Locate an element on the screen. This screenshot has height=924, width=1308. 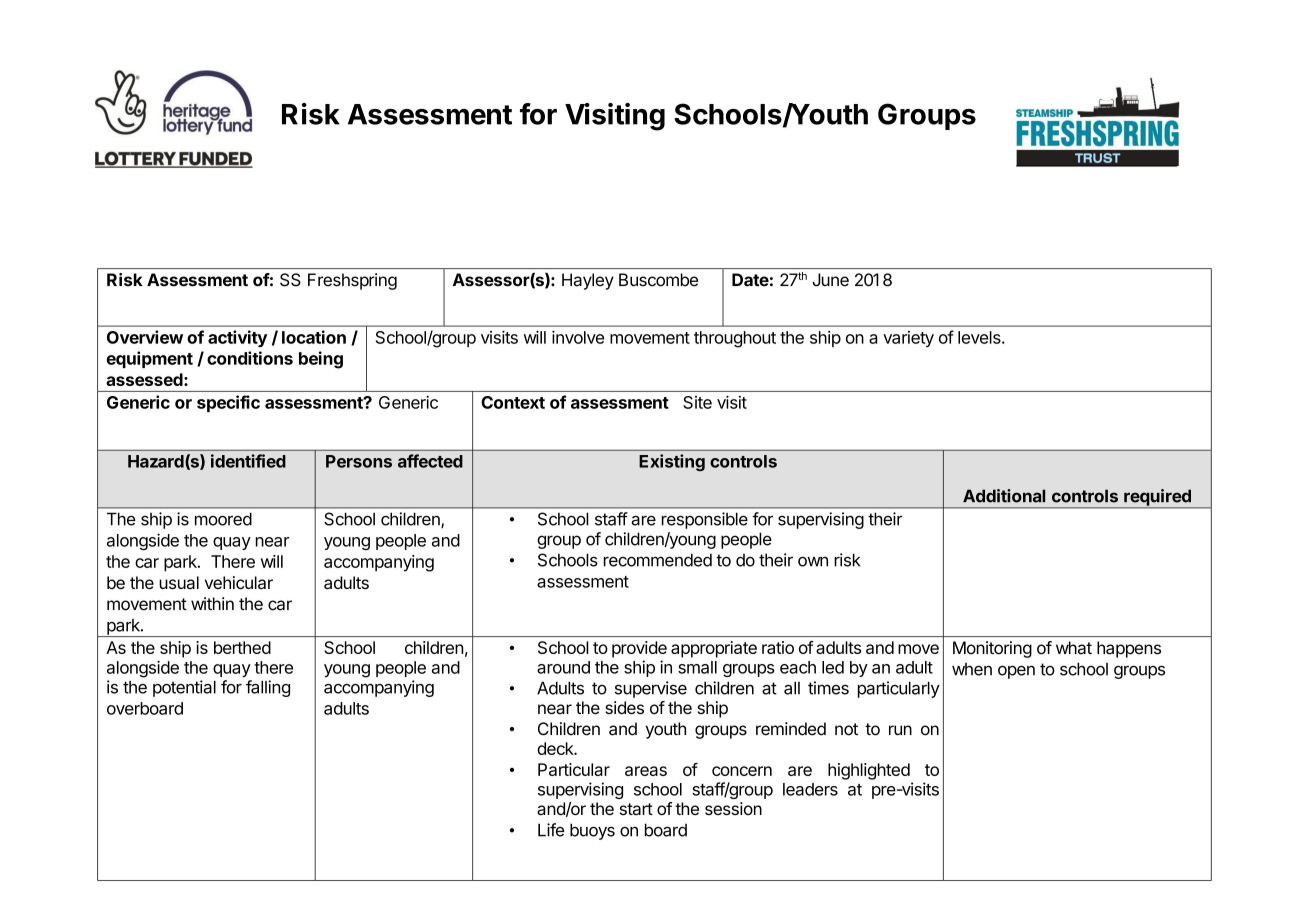
Life is located at coordinates (551, 830).
